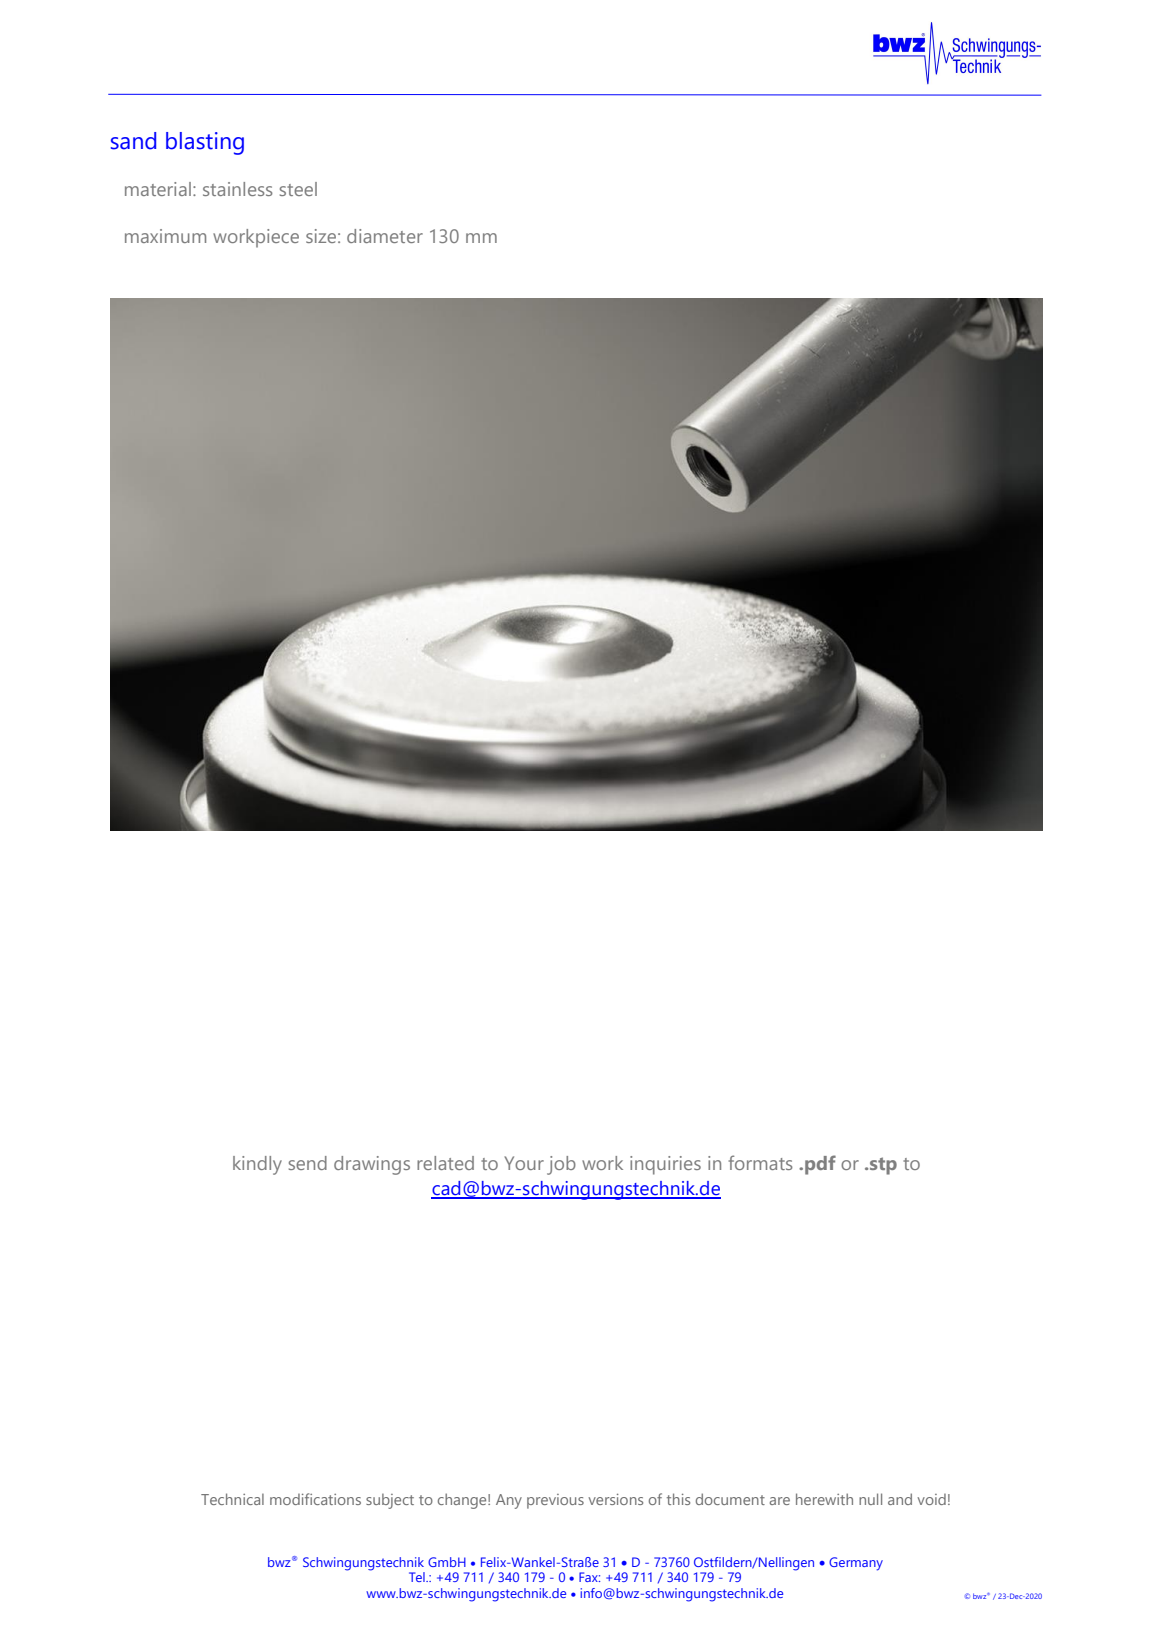 The height and width of the screenshot is (1630, 1153). What do you see at coordinates (257, 1165) in the screenshot?
I see `kindly` at bounding box center [257, 1165].
